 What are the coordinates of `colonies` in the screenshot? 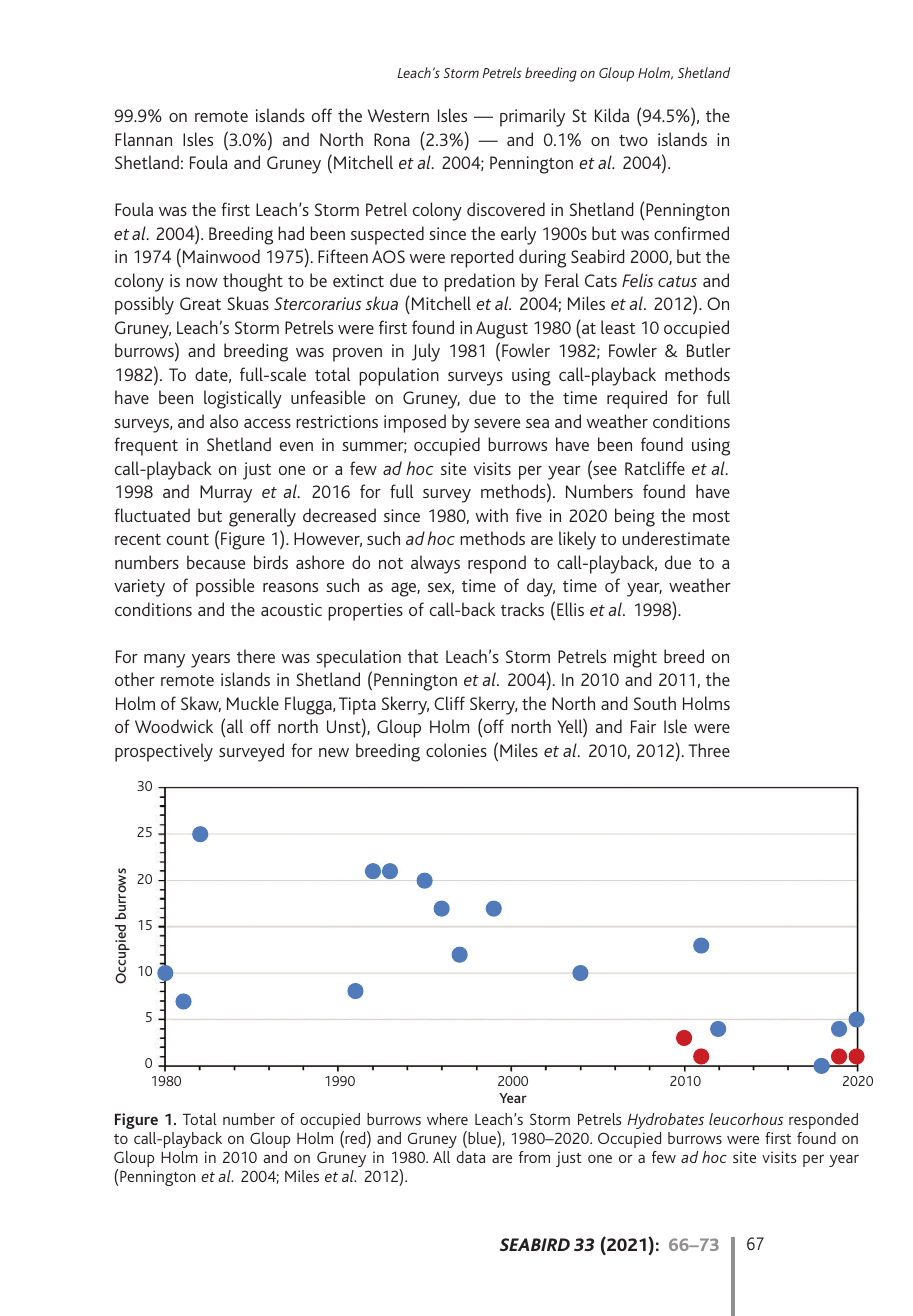 It's located at (456, 750).
